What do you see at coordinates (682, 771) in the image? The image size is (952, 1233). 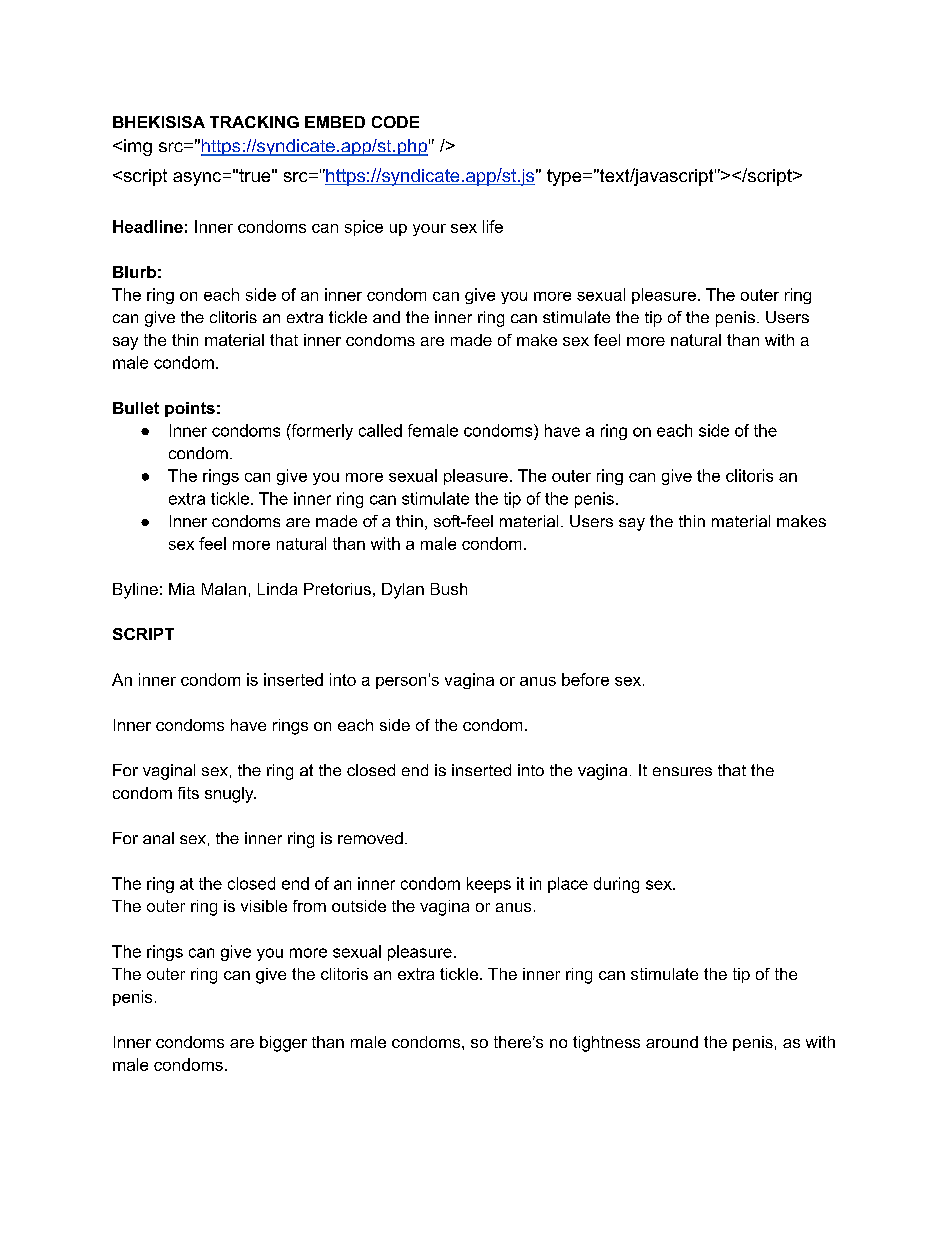 I see `ensures` at bounding box center [682, 771].
